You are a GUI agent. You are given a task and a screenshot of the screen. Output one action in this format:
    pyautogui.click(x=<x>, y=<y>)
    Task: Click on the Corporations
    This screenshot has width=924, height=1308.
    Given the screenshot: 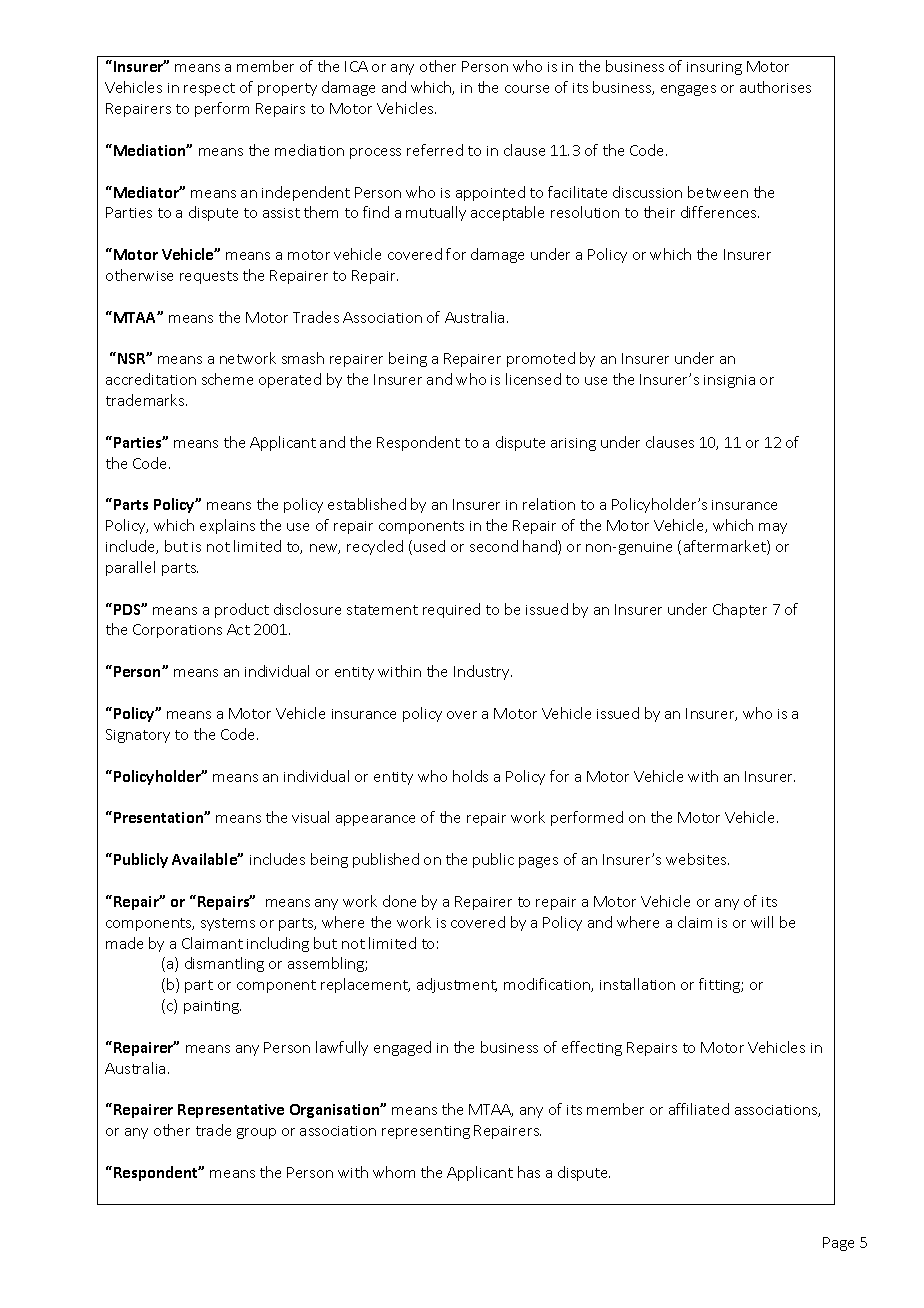 What is the action you would take?
    pyautogui.click(x=177, y=631)
